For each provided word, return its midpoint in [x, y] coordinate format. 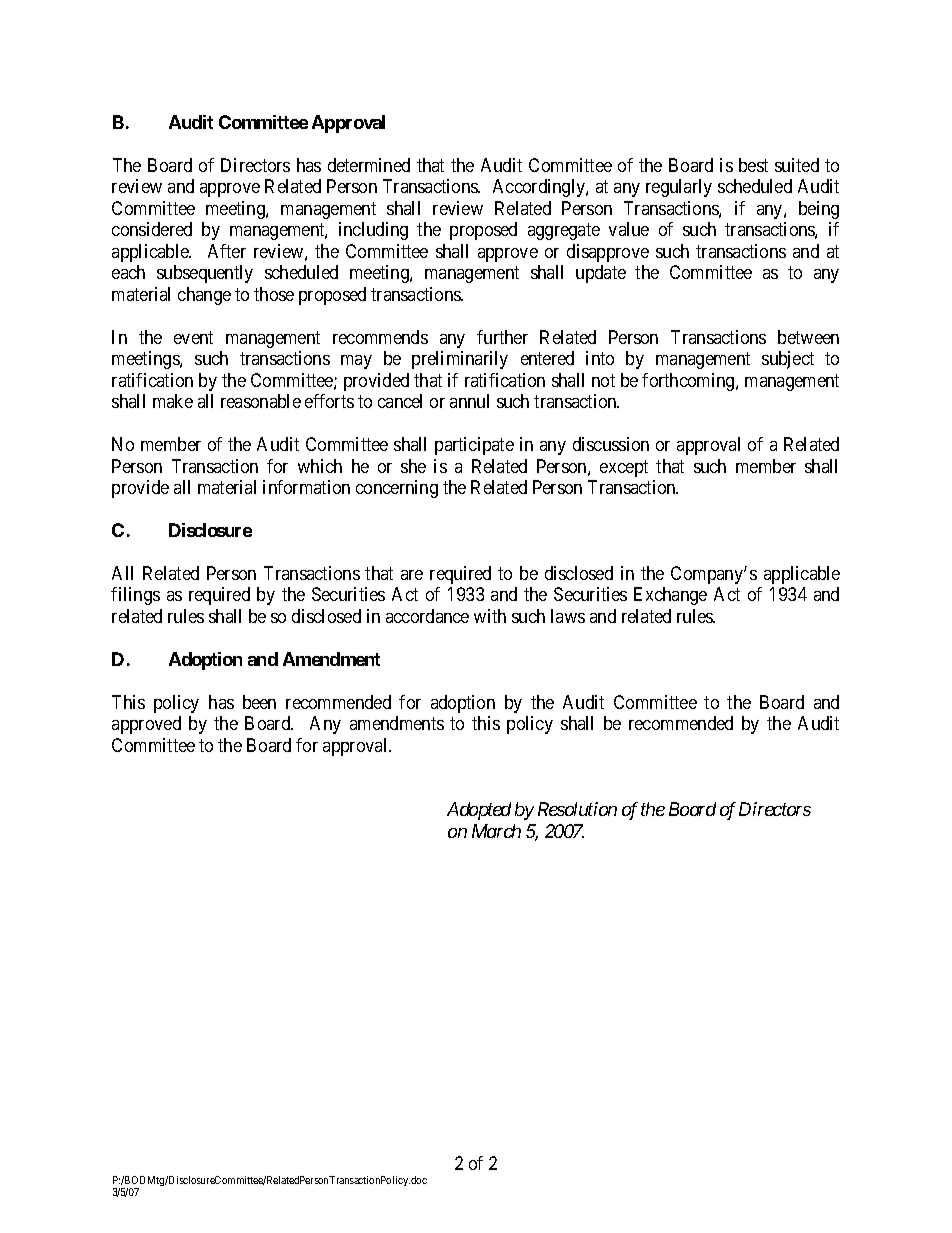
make [173, 401]
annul [469, 401]
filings [135, 596]
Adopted [479, 811]
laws [568, 616]
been [259, 702]
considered [152, 229]
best [753, 165]
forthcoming [689, 382]
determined [369, 165]
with [490, 616]
